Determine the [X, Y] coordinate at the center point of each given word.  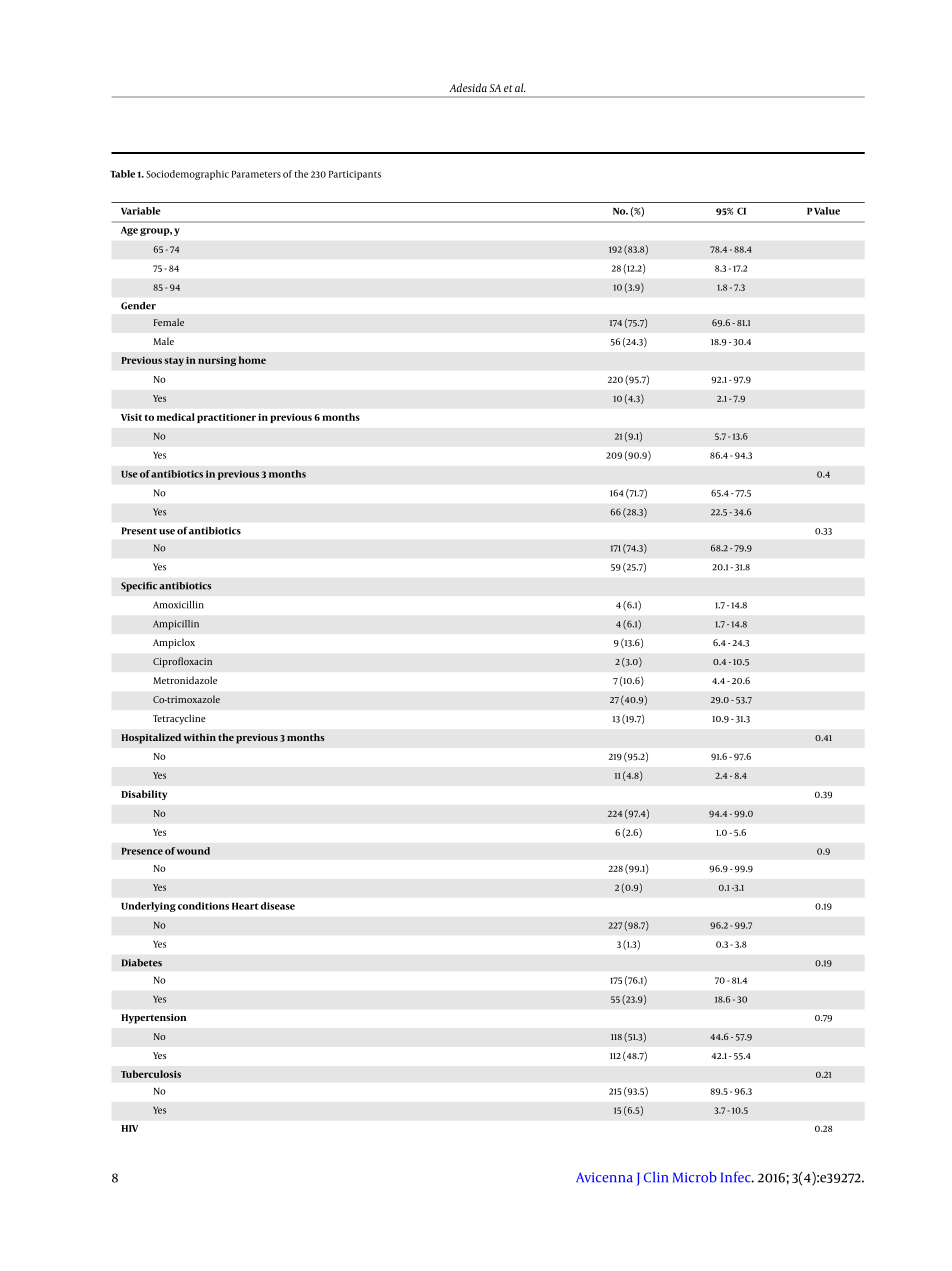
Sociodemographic [187, 175]
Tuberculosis [151, 1074]
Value [827, 211]
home [252, 360]
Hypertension [153, 1019]
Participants [355, 175]
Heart [245, 906]
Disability [144, 795]
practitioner [226, 418]
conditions [203, 906]
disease [278, 906]
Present [139, 531]
